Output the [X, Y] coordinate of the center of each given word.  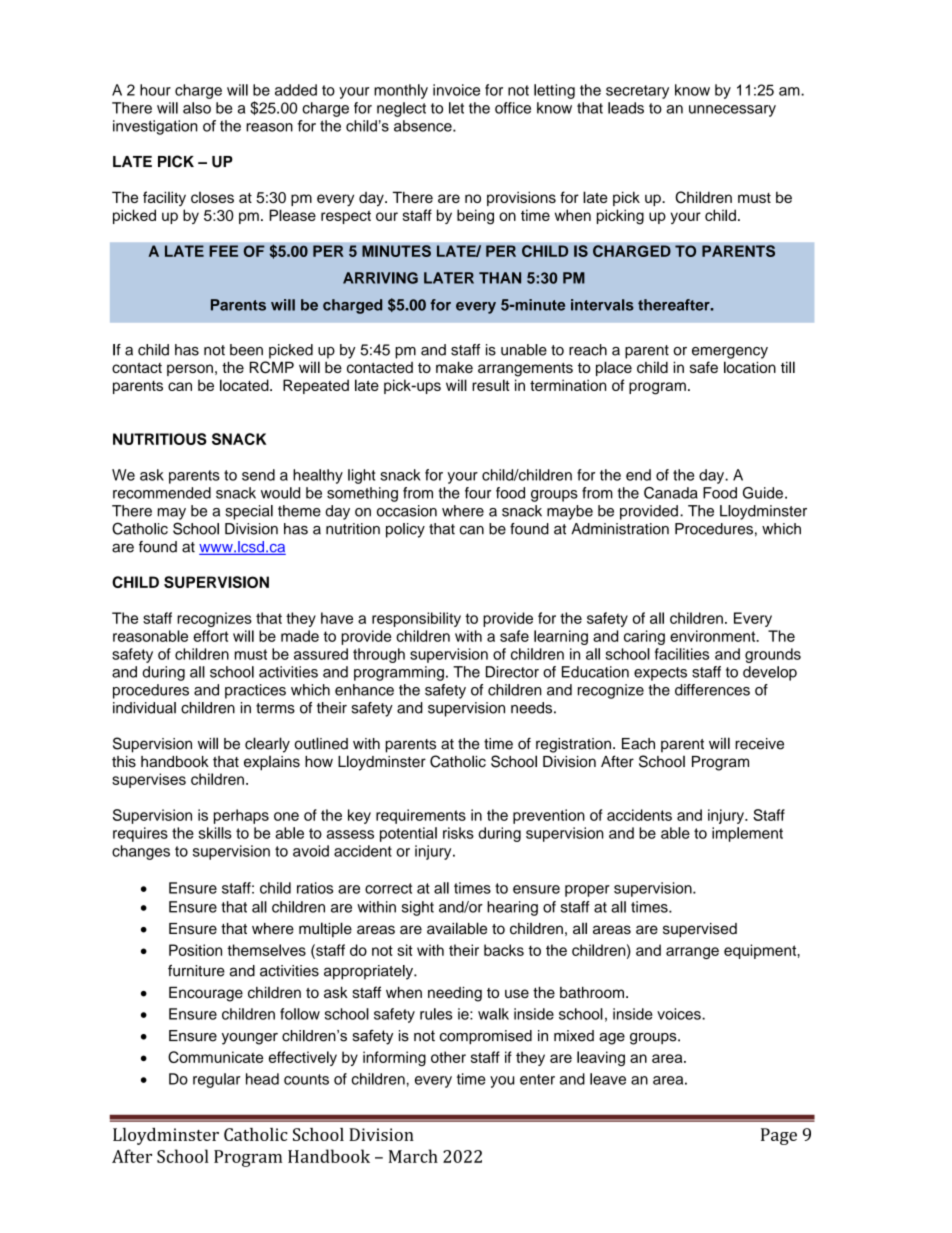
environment [714, 636]
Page [779, 1136]
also [197, 108]
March [413, 1156]
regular [217, 1080]
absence [424, 126]
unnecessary [732, 111]
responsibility [416, 619]
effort [211, 636]
